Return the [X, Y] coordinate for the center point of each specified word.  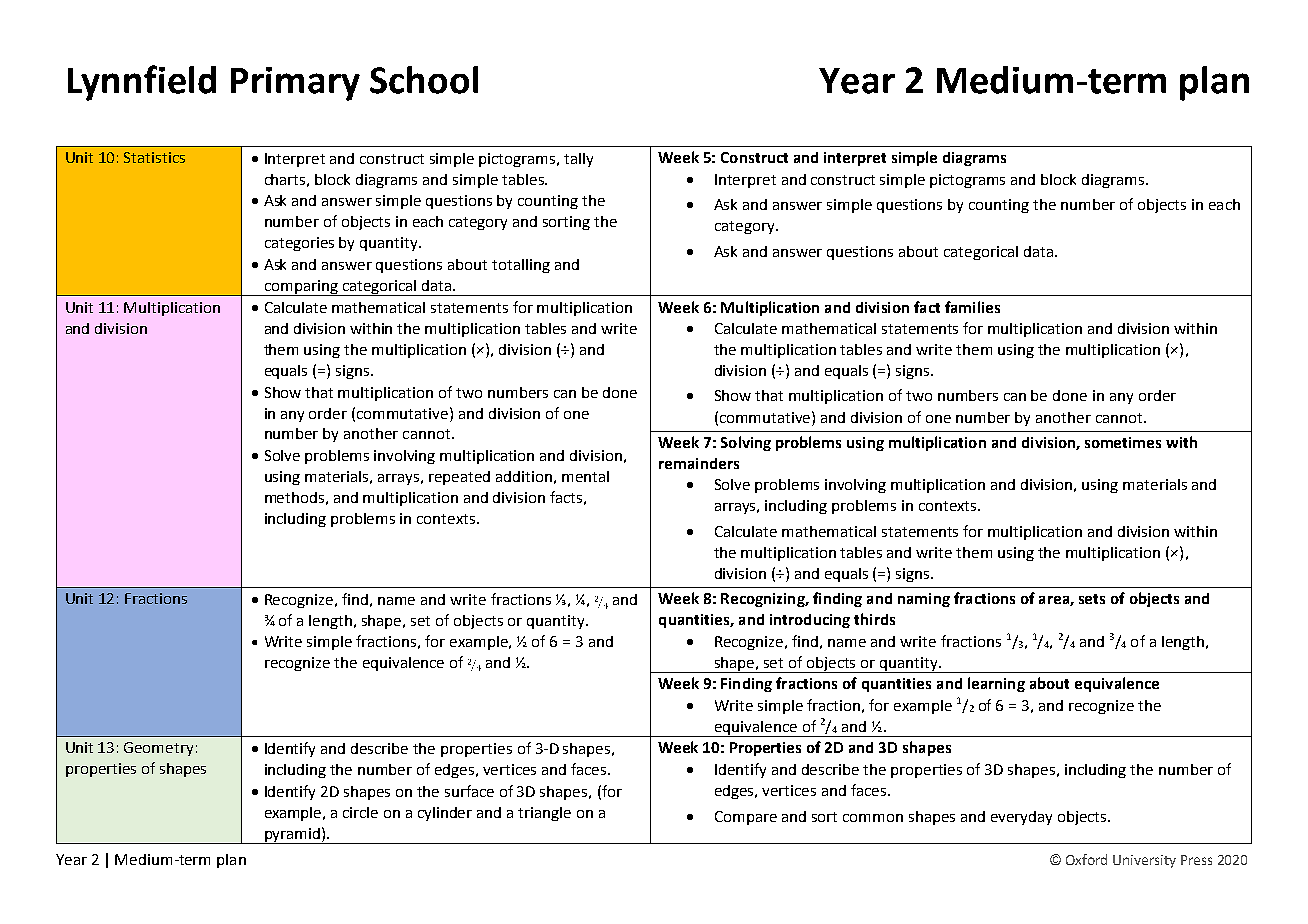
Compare [746, 818]
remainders [699, 463]
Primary [295, 84]
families [972, 307]
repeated [459, 478]
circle [360, 812]
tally [578, 160]
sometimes [1123, 442]
